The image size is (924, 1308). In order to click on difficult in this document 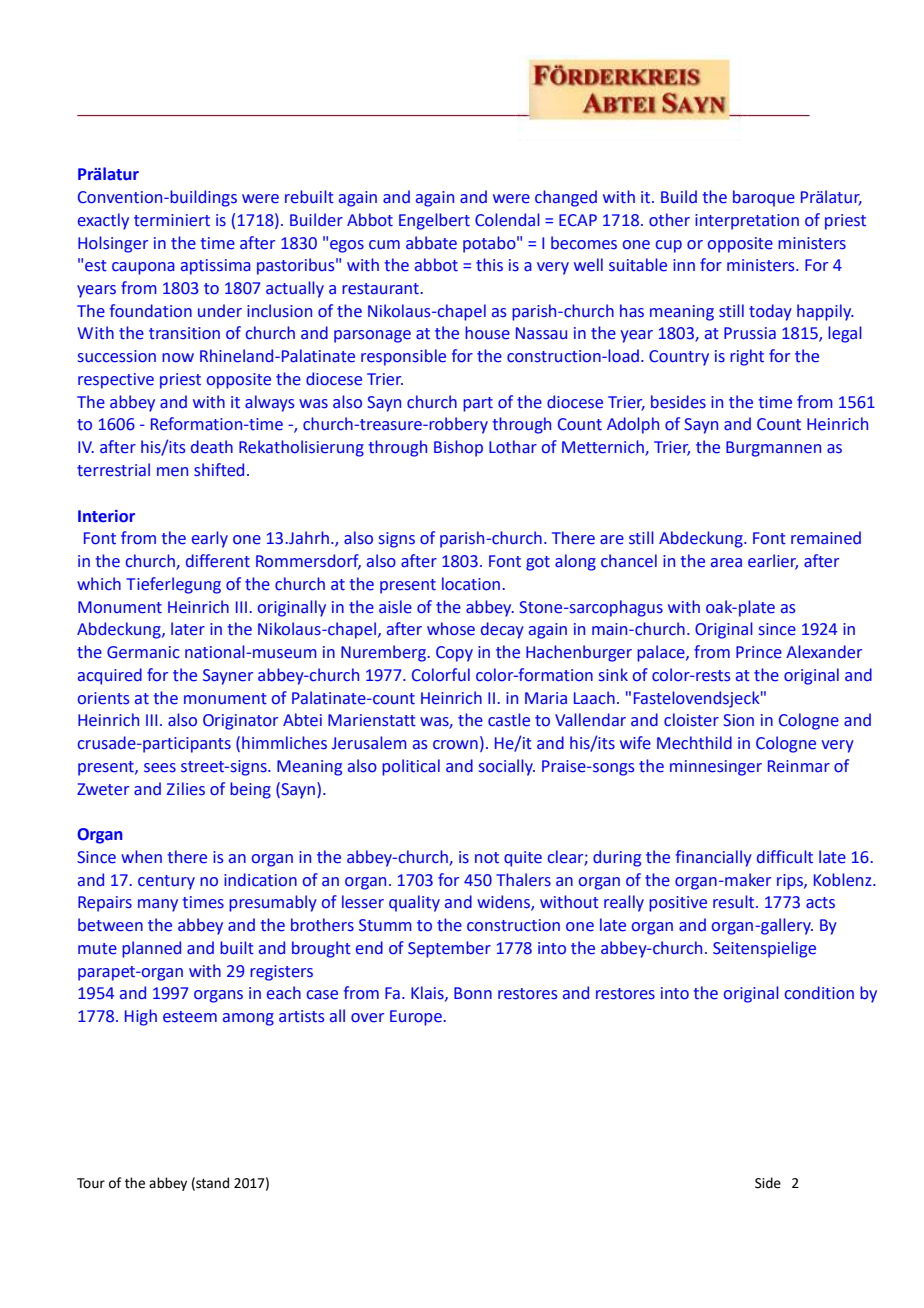, I will do `click(785, 857)`.
